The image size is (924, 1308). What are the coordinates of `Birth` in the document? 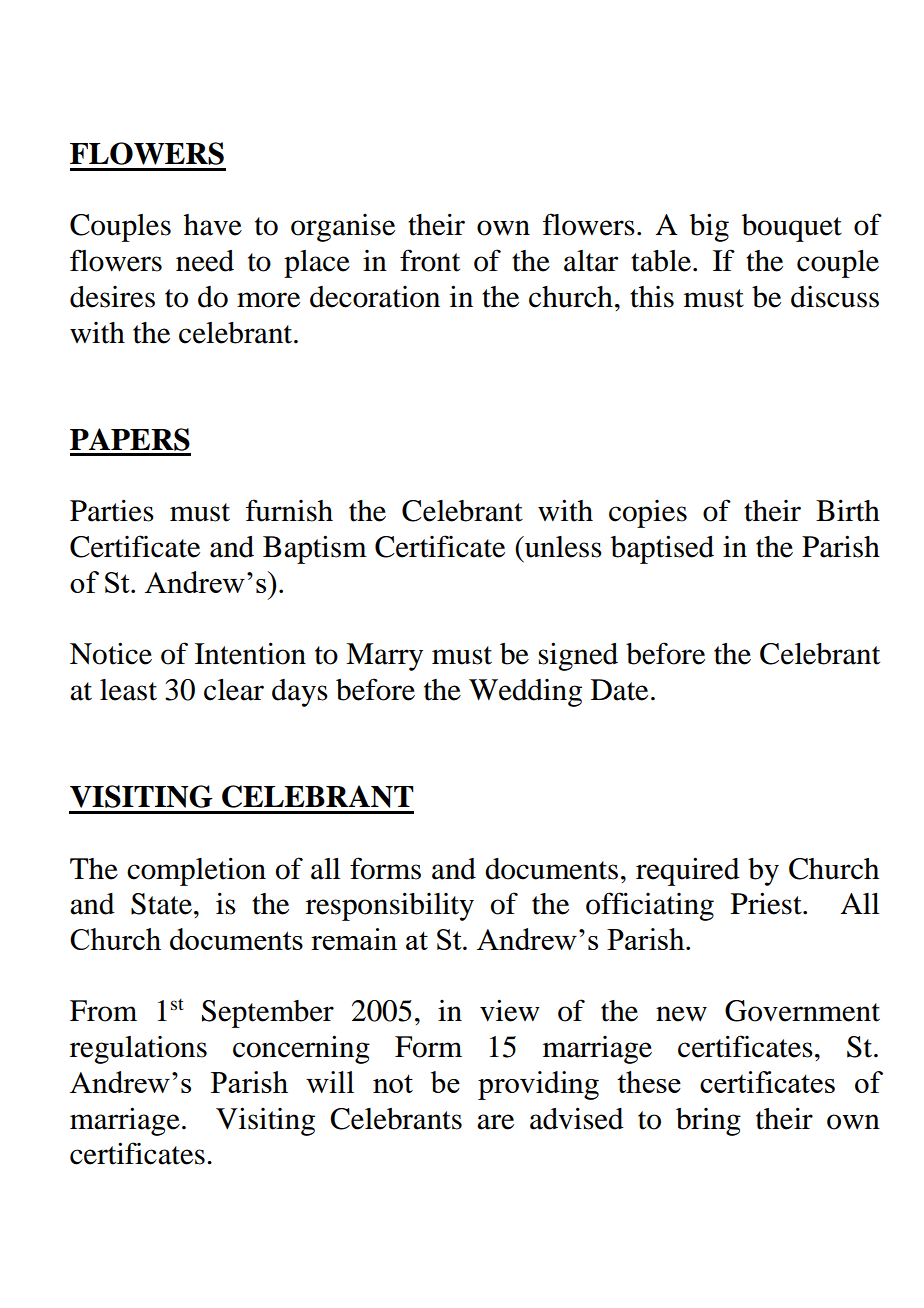 It's located at (848, 510).
